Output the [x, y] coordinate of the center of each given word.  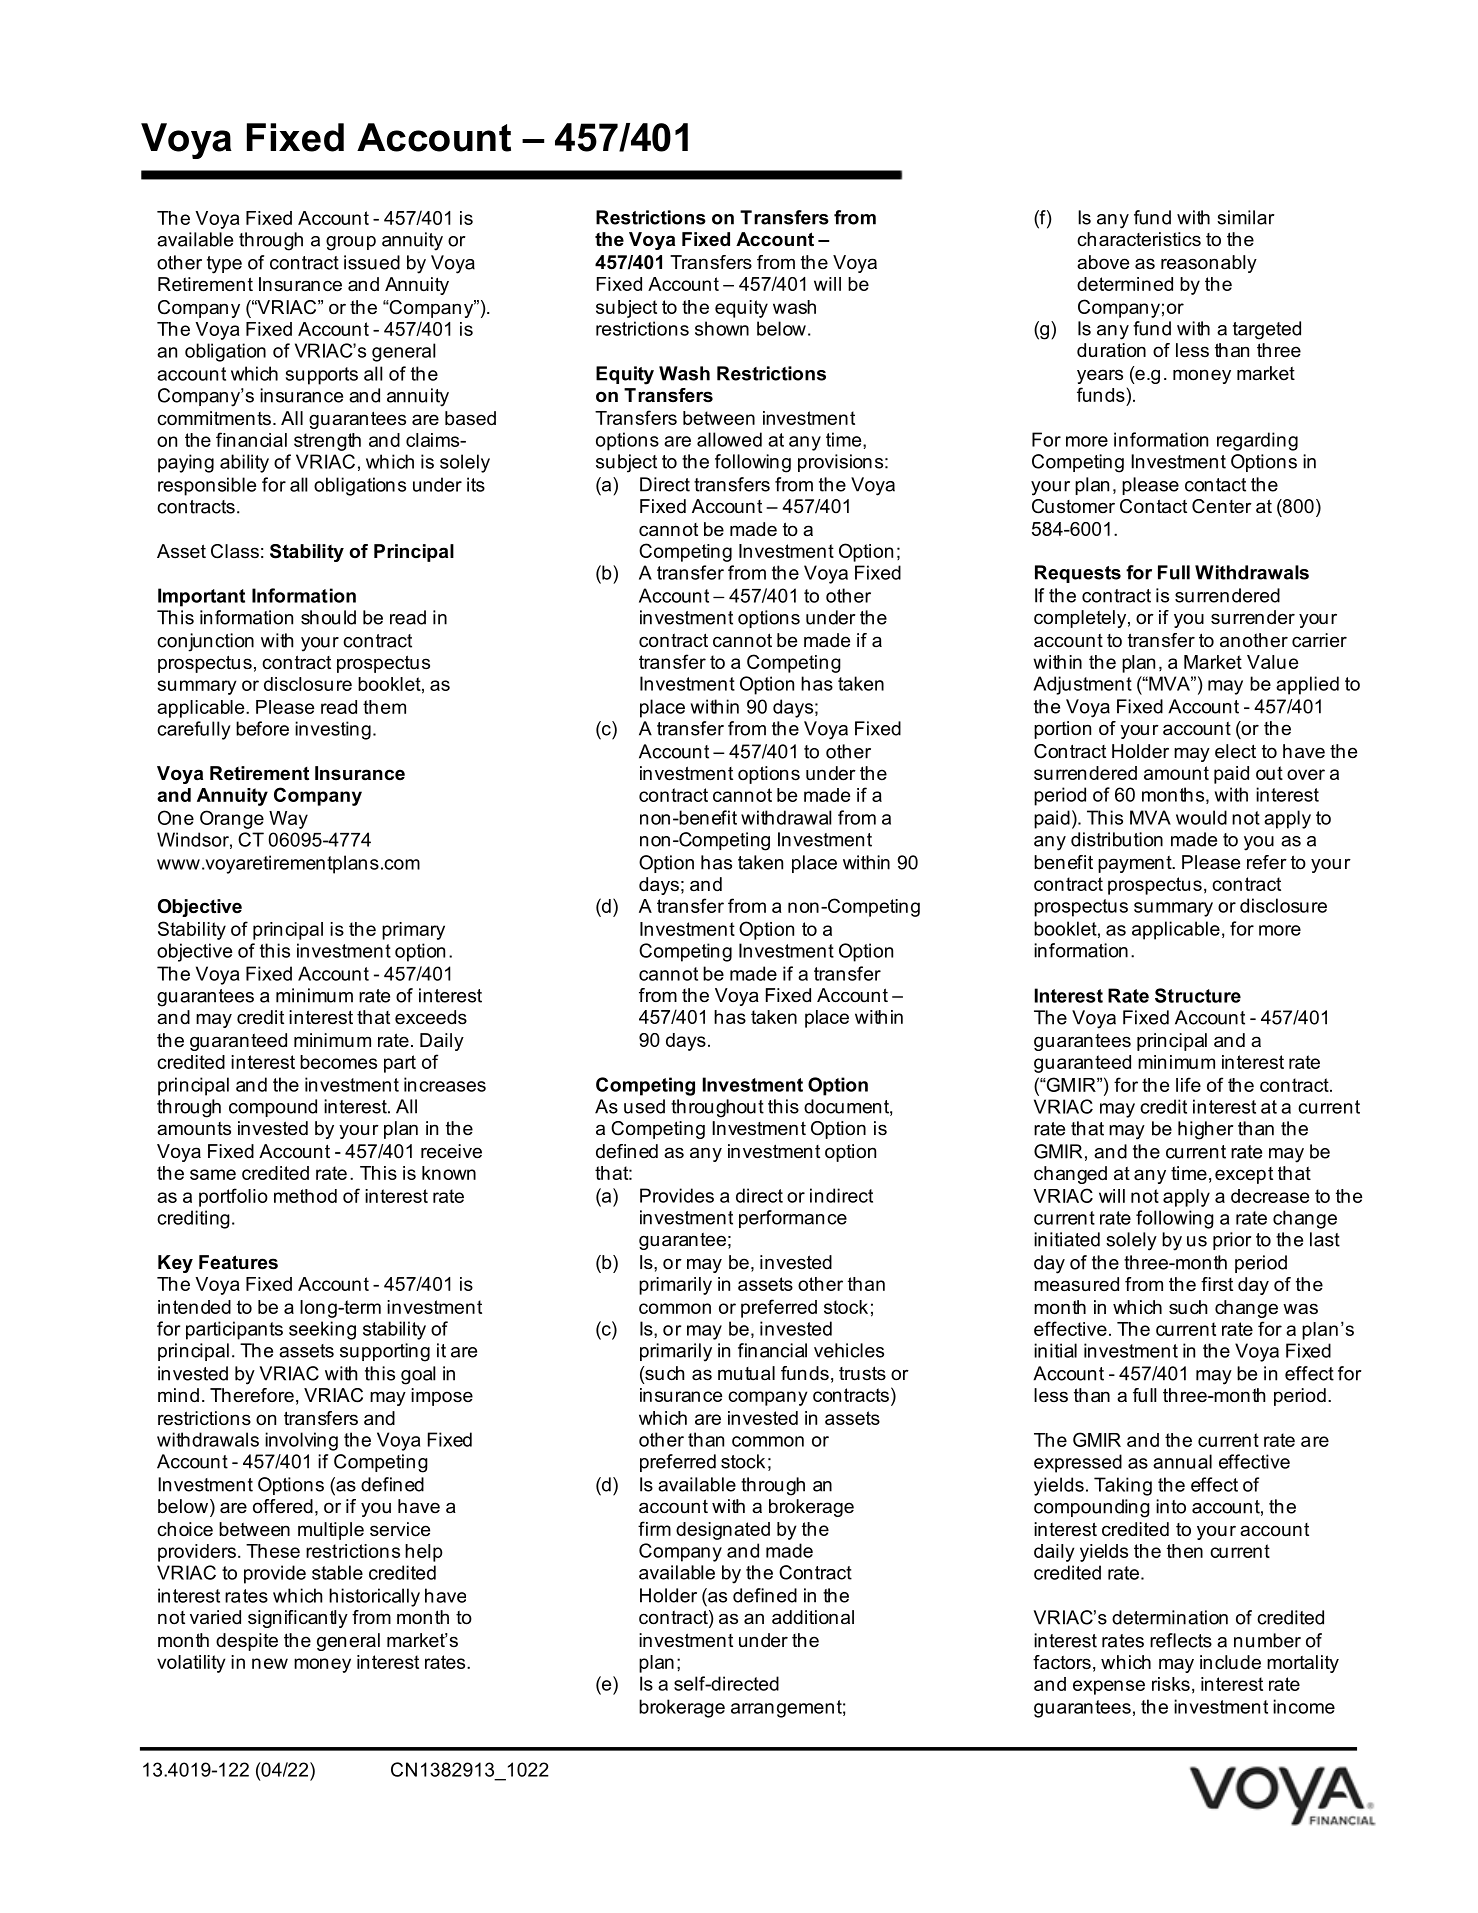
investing [333, 730]
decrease [1270, 1196]
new [270, 1663]
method [305, 1196]
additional [813, 1617]
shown [722, 328]
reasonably [1209, 264]
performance [793, 1219]
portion [1062, 730]
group [351, 243]
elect [1235, 751]
